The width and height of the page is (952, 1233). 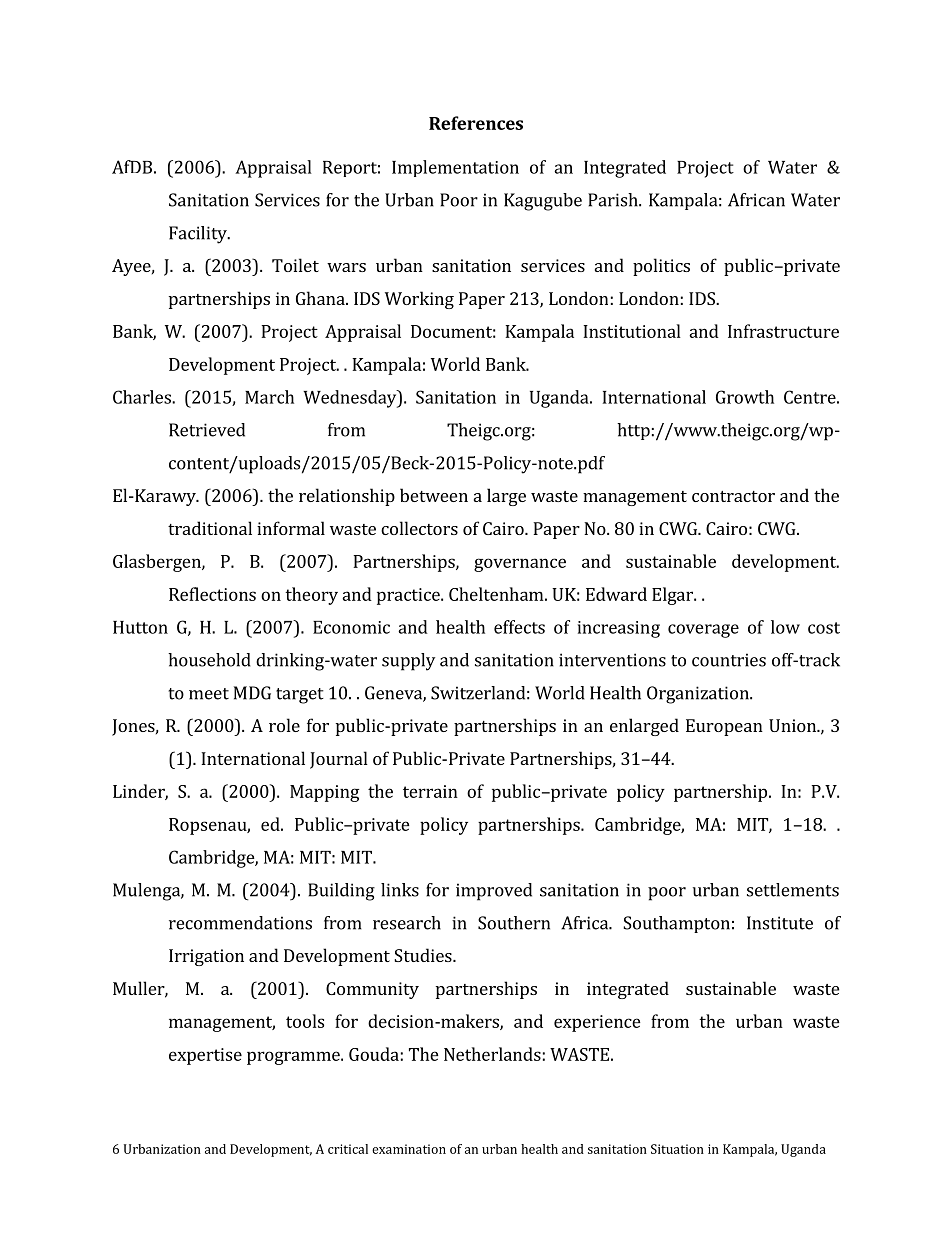 I want to click on countries, so click(x=729, y=660).
